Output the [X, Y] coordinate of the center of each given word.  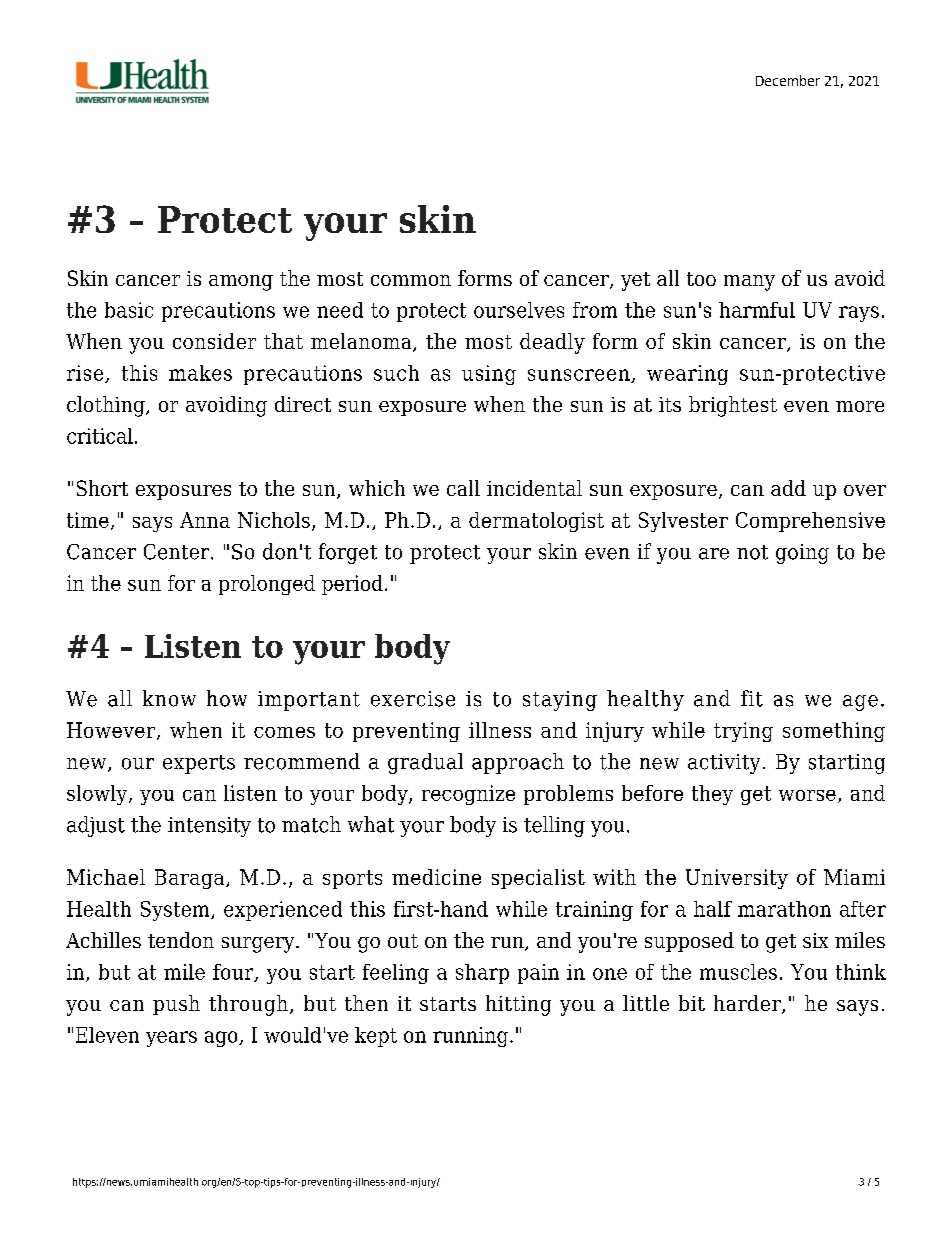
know [169, 698]
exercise [413, 699]
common [411, 280]
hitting [518, 1005]
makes [200, 373]
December [788, 80]
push [176, 1005]
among [241, 283]
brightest [733, 406]
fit [752, 698]
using [489, 375]
